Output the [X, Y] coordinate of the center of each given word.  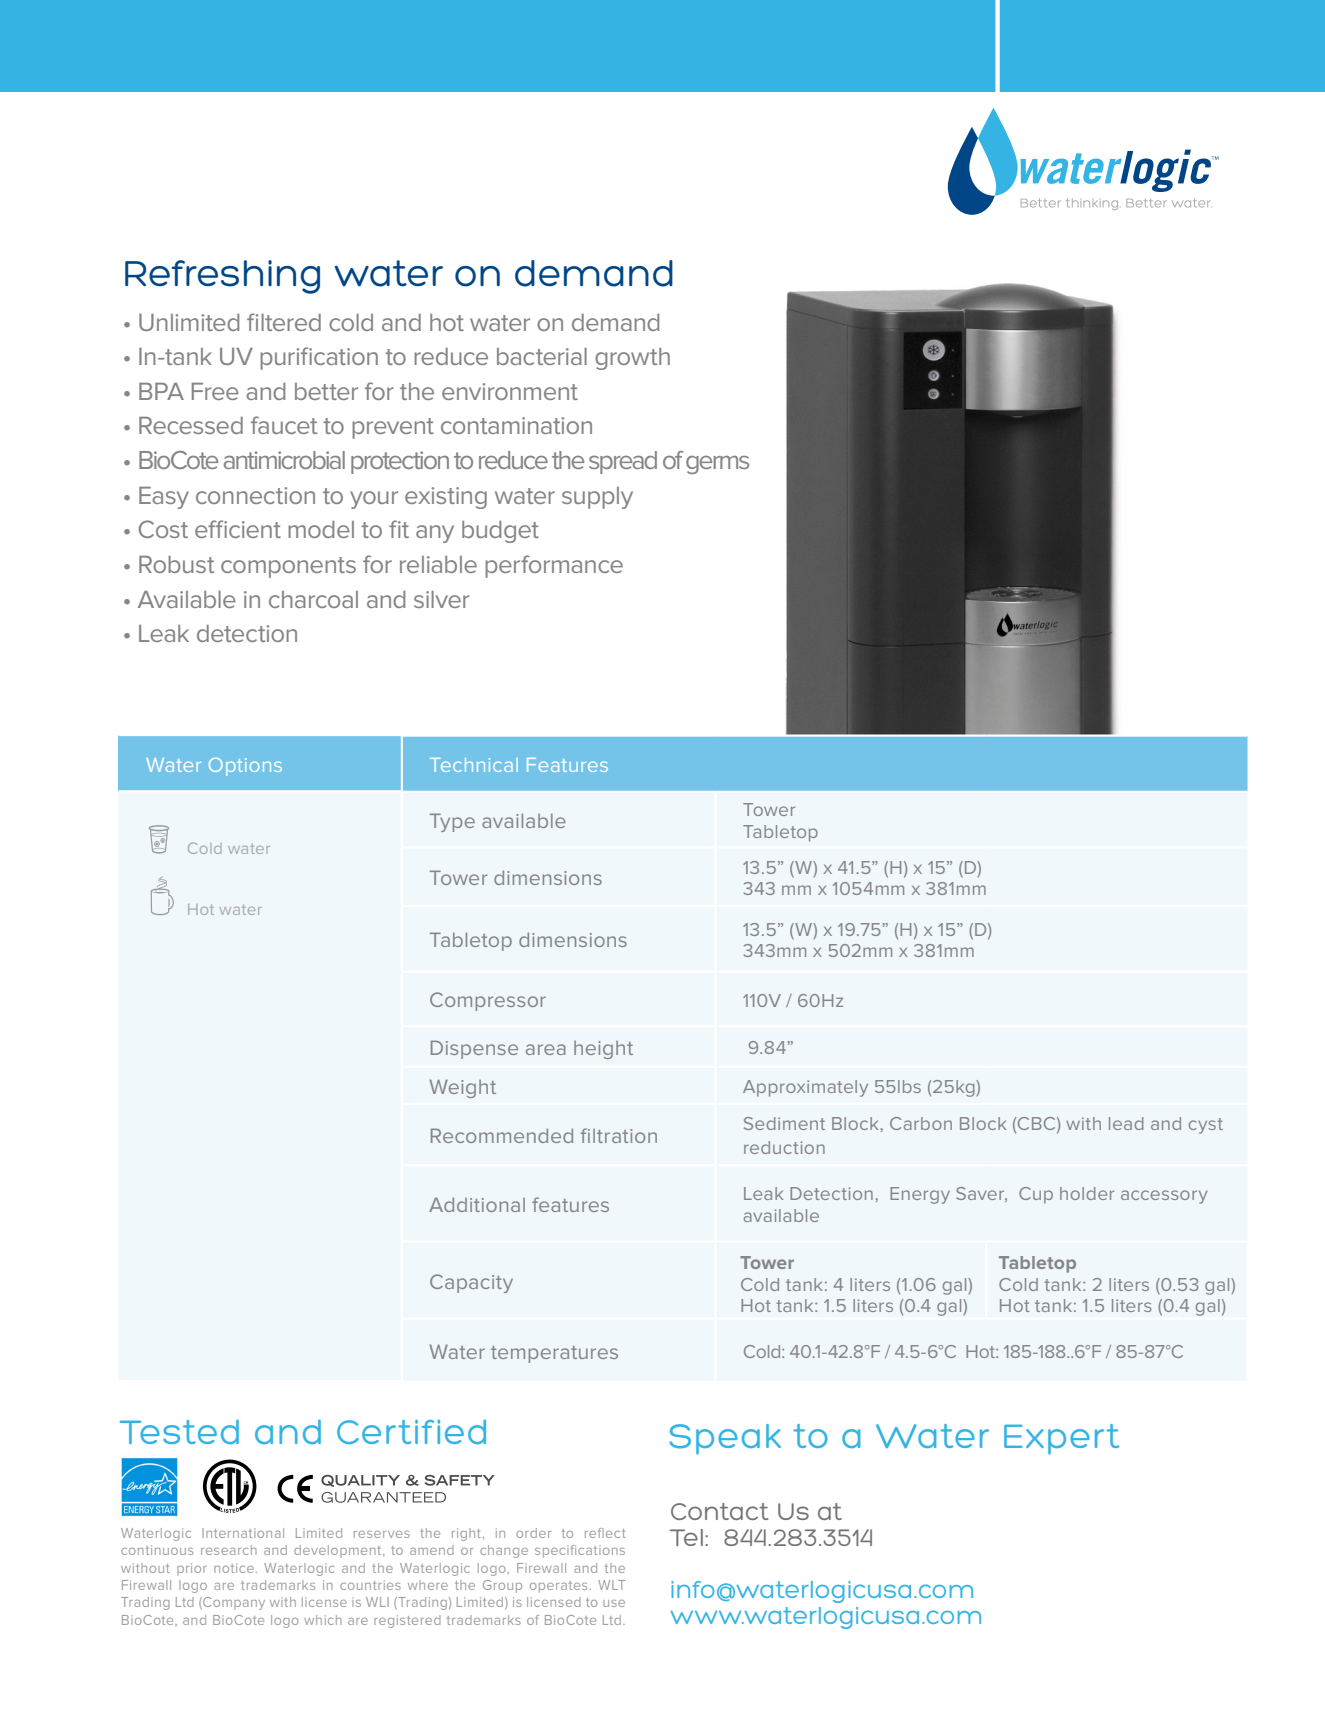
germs [717, 465]
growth [632, 359]
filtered [284, 322]
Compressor [488, 1001]
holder [1087, 1193]
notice [234, 1568]
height [603, 1050]
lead [1126, 1123]
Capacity [471, 1283]
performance [554, 566]
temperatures [554, 1354]
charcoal [313, 599]
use [614, 1603]
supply [597, 498]
